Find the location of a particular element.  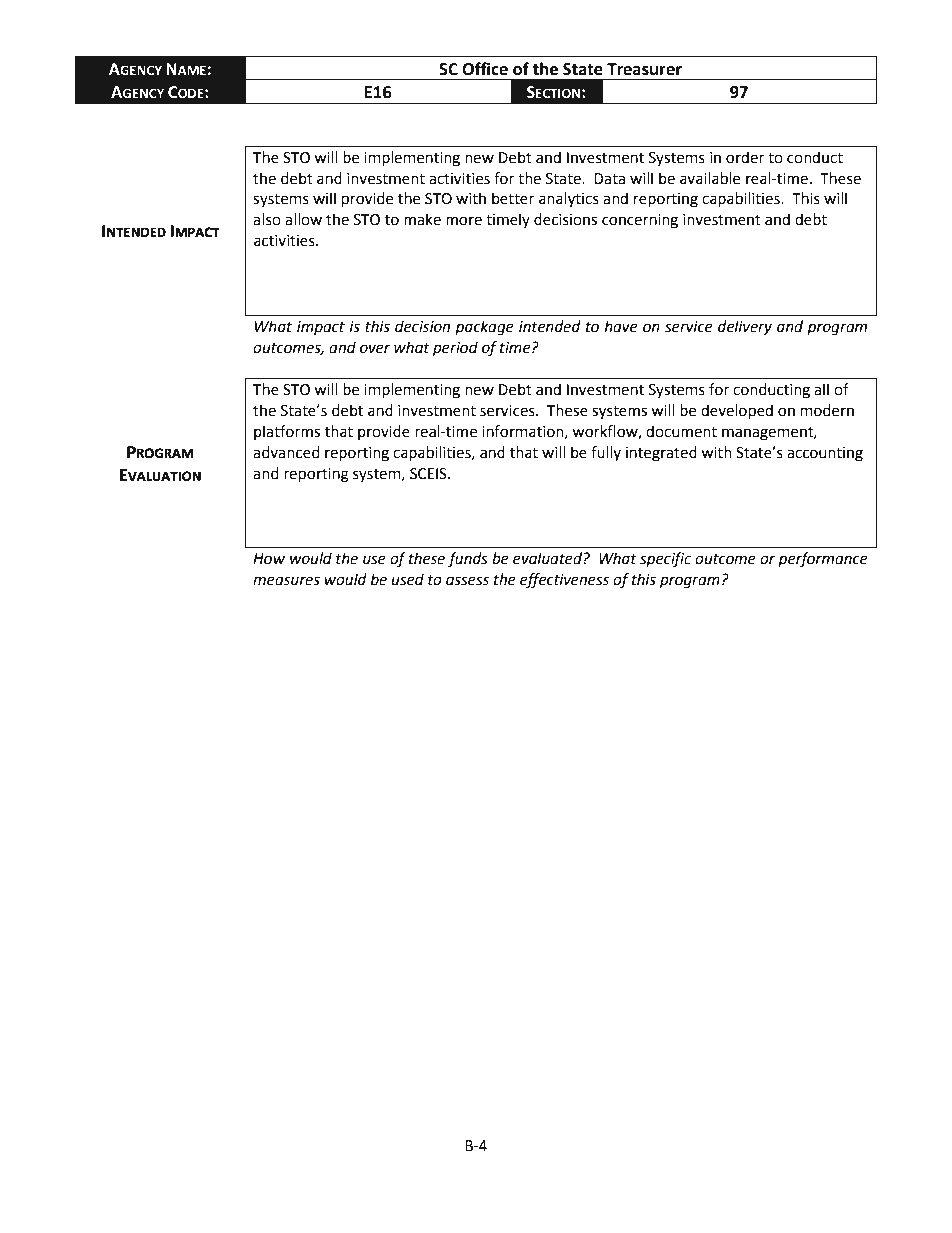

delivery is located at coordinates (745, 327).
